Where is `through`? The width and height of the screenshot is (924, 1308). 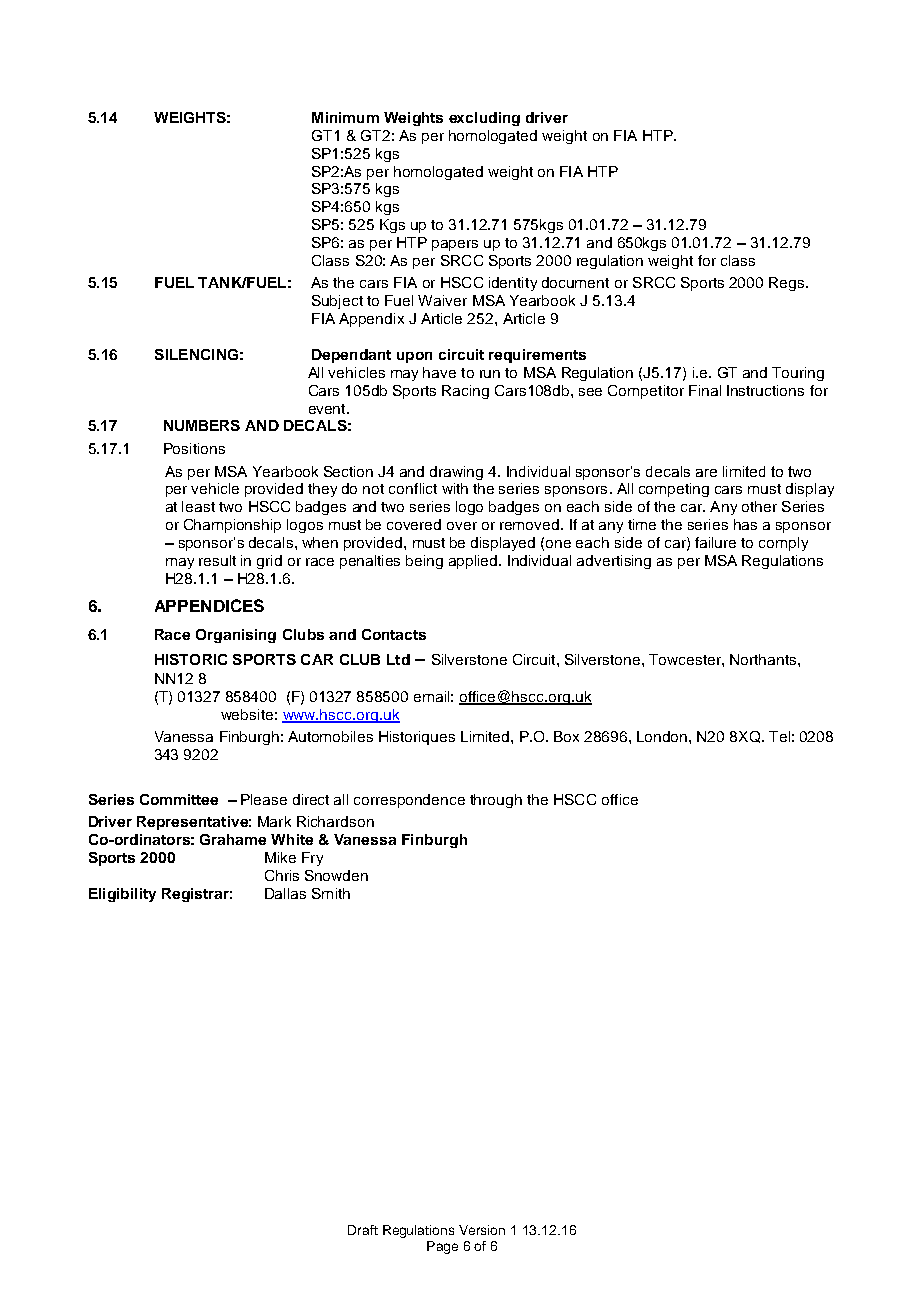 through is located at coordinates (496, 801).
